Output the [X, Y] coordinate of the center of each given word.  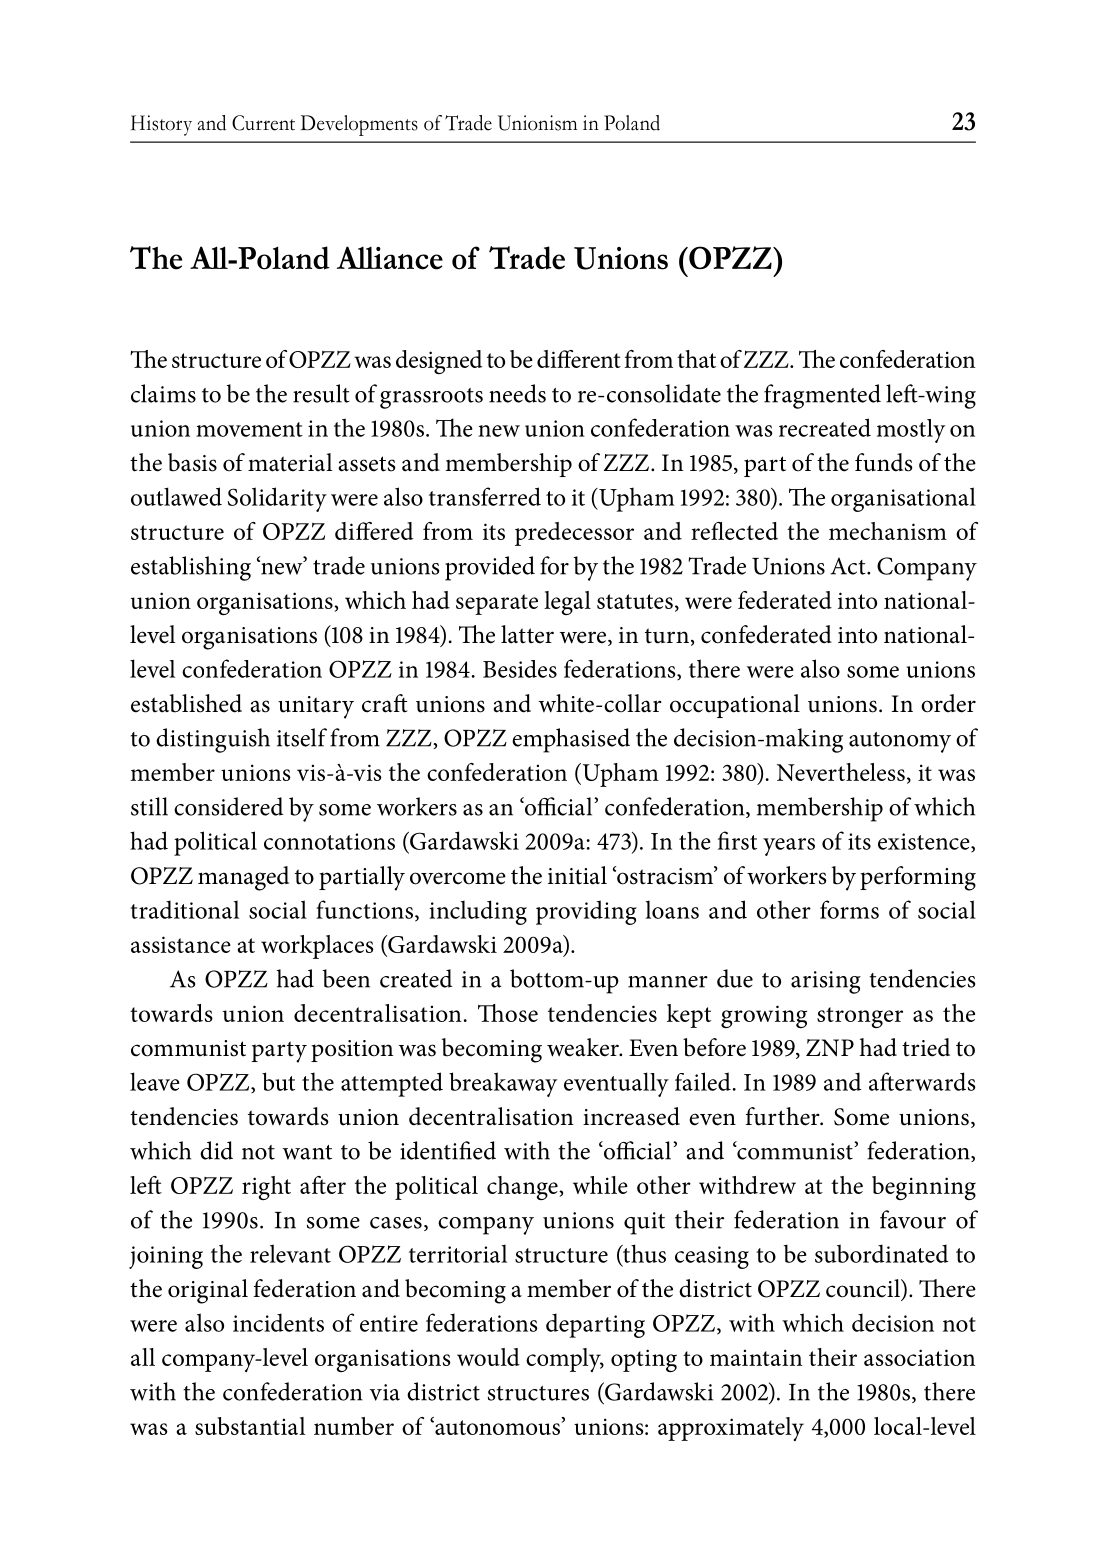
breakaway [503, 1084]
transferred [485, 496]
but [278, 1081]
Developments [359, 125]
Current [263, 123]
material [290, 462]
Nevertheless [841, 772]
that [696, 359]
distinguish [213, 740]
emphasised [571, 740]
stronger [860, 1017]
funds [884, 462]
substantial [250, 1426]
